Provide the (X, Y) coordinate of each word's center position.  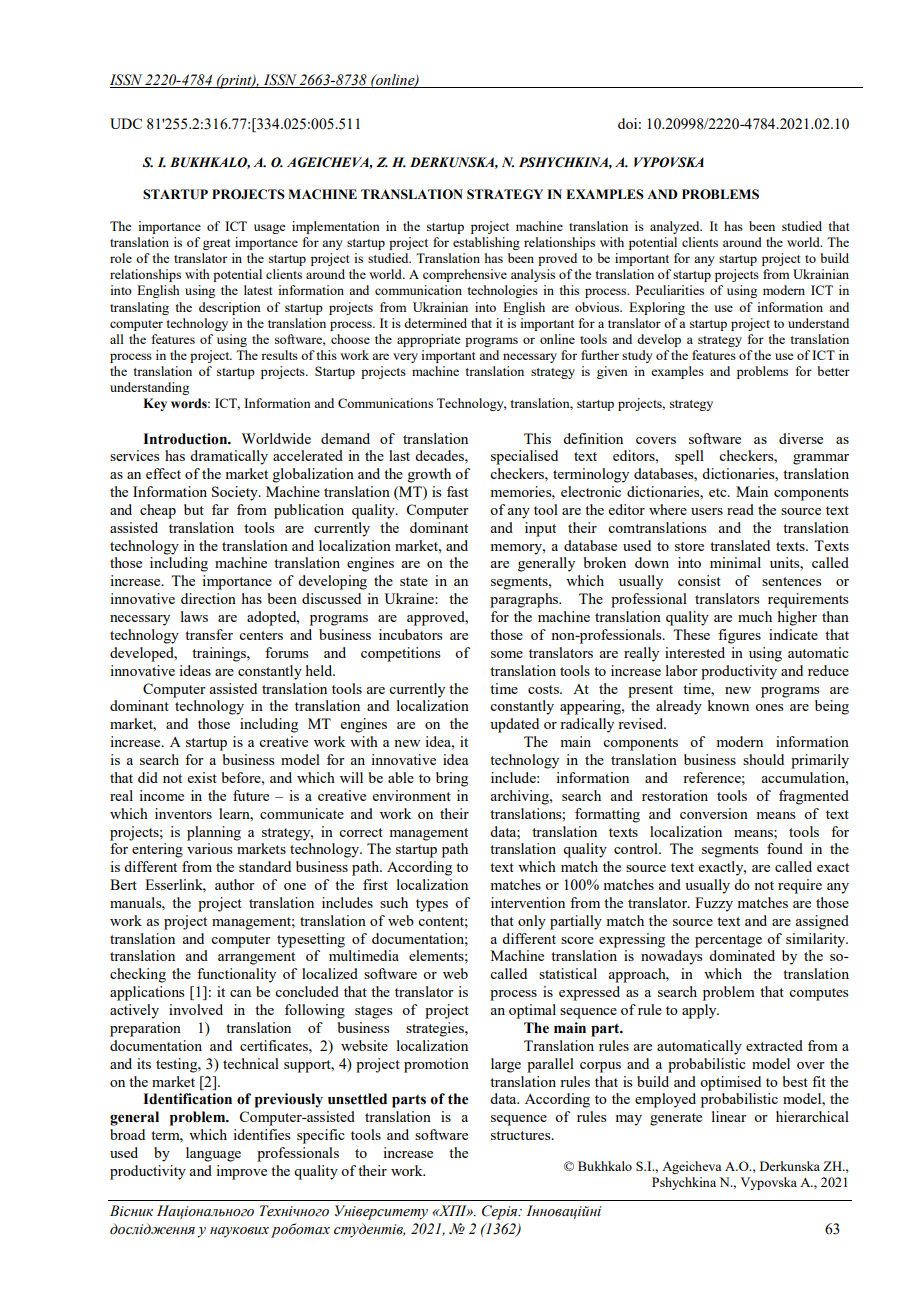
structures (522, 1135)
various (209, 848)
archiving (520, 797)
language (213, 1154)
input (540, 529)
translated (740, 545)
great (216, 244)
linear (729, 1116)
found (785, 848)
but (194, 509)
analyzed (676, 227)
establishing (486, 243)
